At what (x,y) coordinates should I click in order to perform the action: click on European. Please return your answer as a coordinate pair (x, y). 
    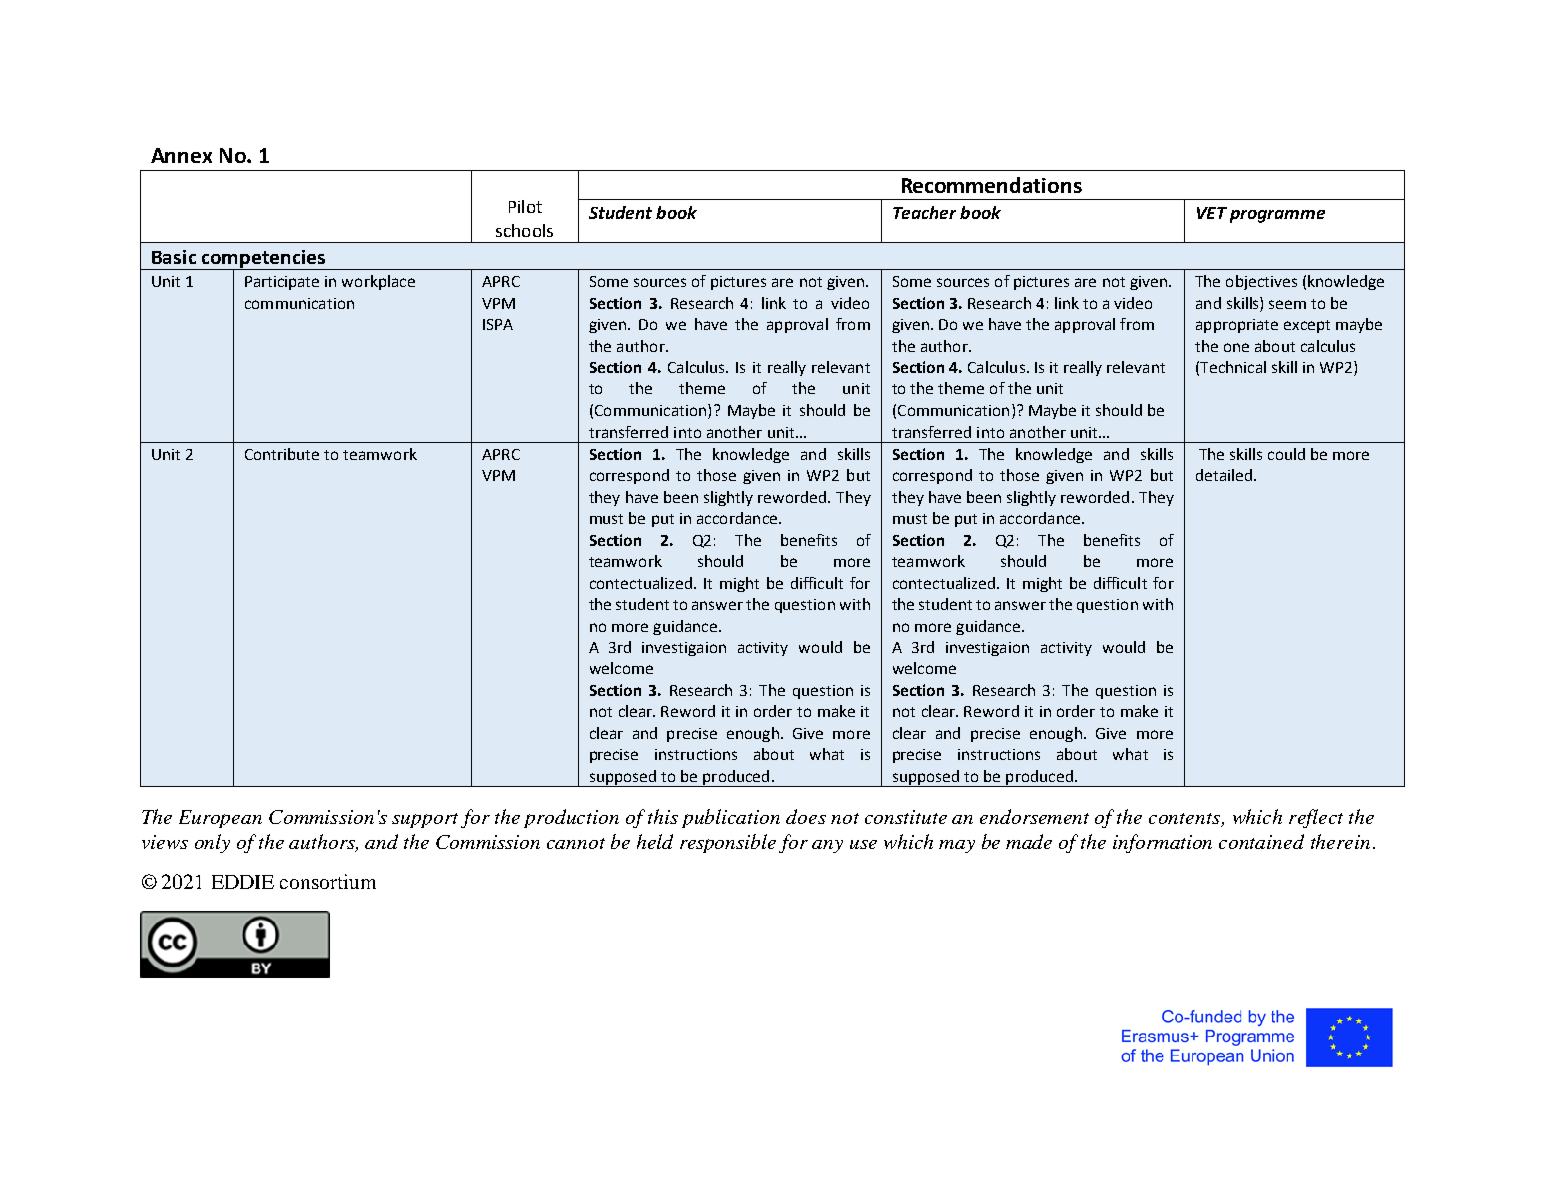
    Looking at the image, I should click on (220, 819).
